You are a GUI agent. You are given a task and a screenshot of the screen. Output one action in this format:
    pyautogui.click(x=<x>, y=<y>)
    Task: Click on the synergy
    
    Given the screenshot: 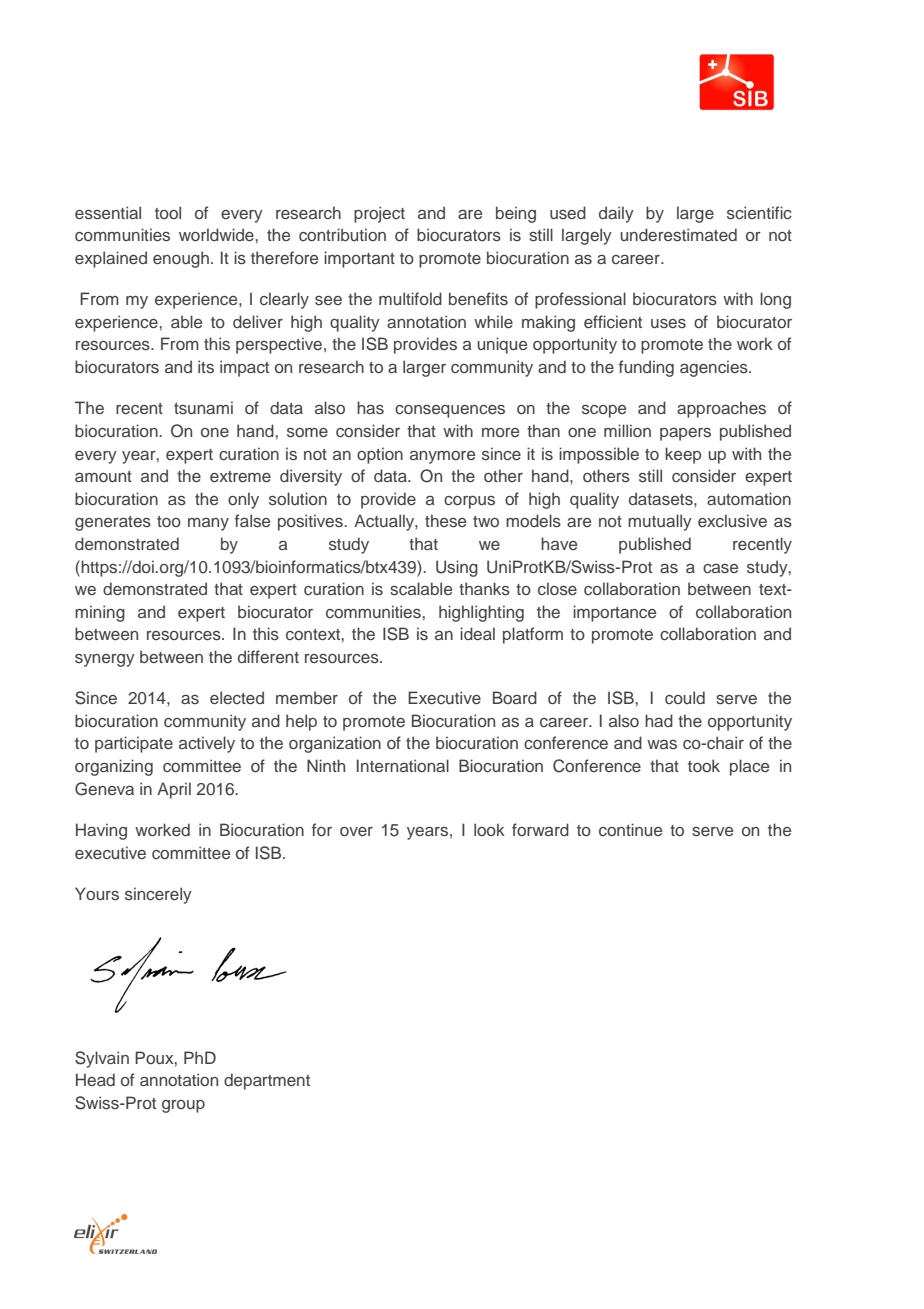 What is the action you would take?
    pyautogui.click(x=105, y=660)
